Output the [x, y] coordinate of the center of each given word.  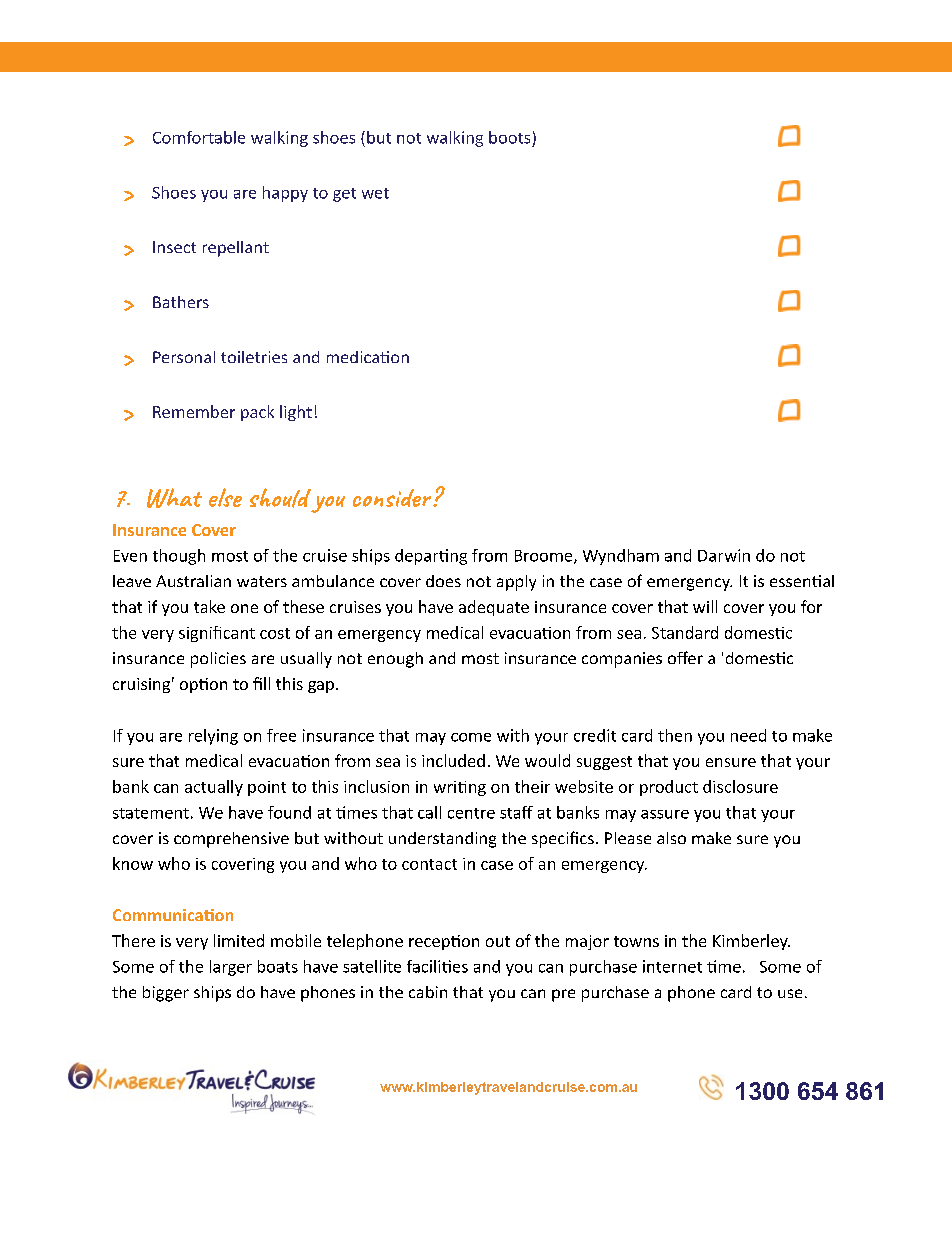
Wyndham [621, 557]
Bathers [181, 302]
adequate [494, 608]
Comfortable [199, 137]
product [669, 788]
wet [375, 193]
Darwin [724, 555]
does [443, 581]
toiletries [254, 357]
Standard [685, 632]
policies [218, 660]
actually [214, 788]
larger [231, 968]
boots [509, 137]
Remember [194, 411]
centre [471, 813]
